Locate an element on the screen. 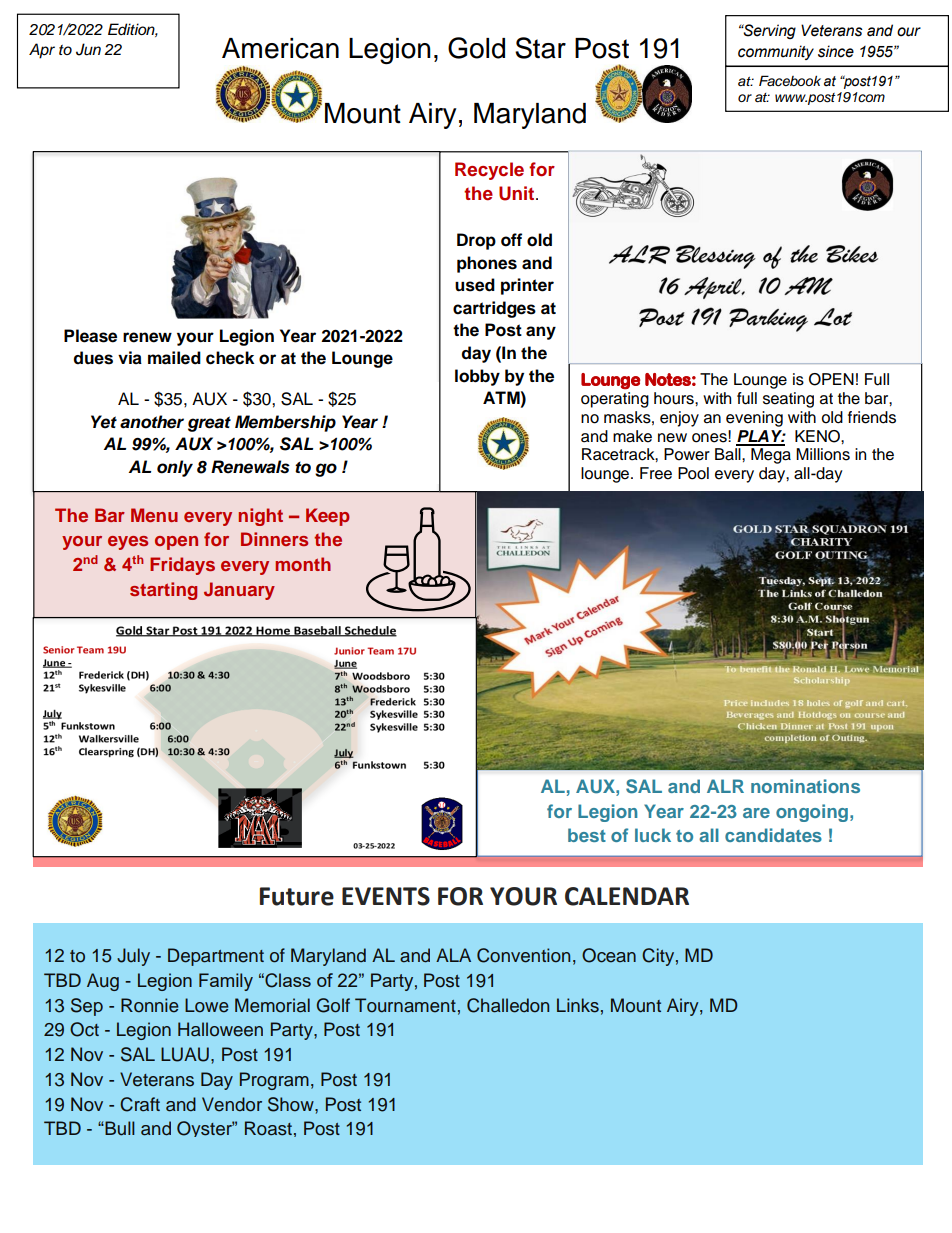 Image resolution: width=952 pixels, height=1233 pixels. Facebook is located at coordinates (790, 80).
